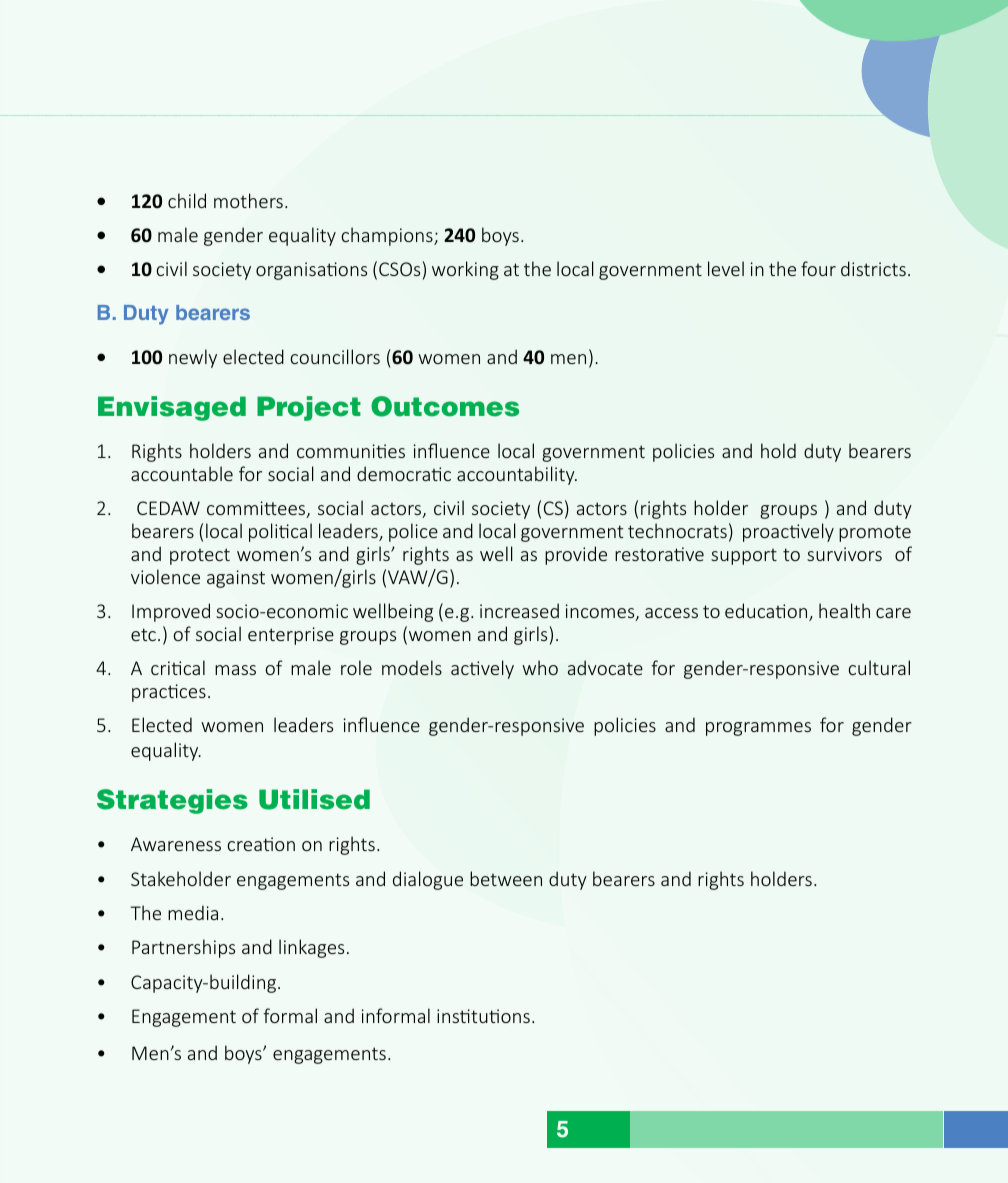  I want to click on against, so click(236, 579).
